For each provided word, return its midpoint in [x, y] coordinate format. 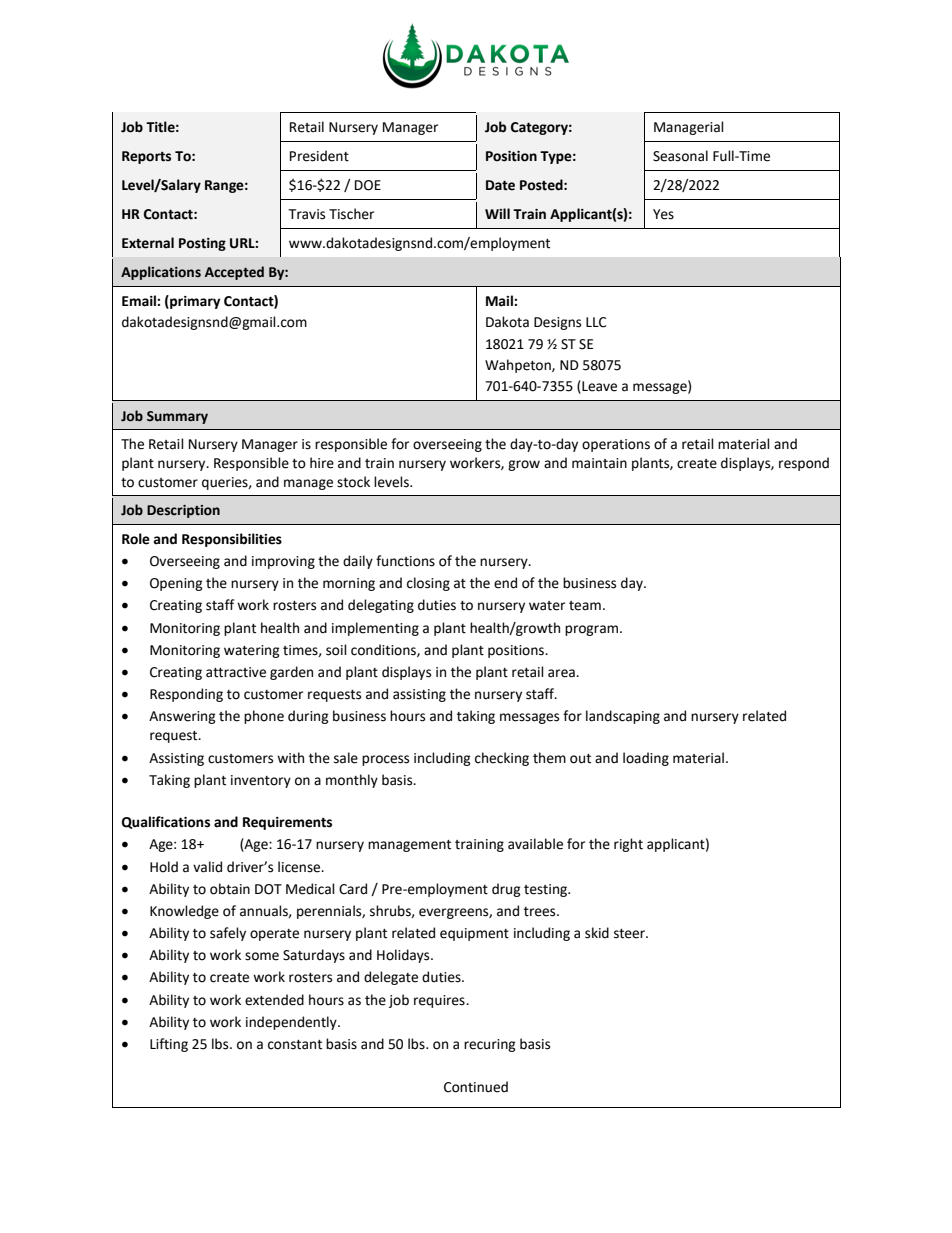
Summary [177, 417]
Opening [176, 584]
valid [207, 867]
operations [616, 445]
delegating [381, 606]
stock [353, 482]
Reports [146, 157]
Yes [663, 214]
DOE [368, 185]
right [628, 845]
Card [353, 889]
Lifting [169, 1045]
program [593, 630]
